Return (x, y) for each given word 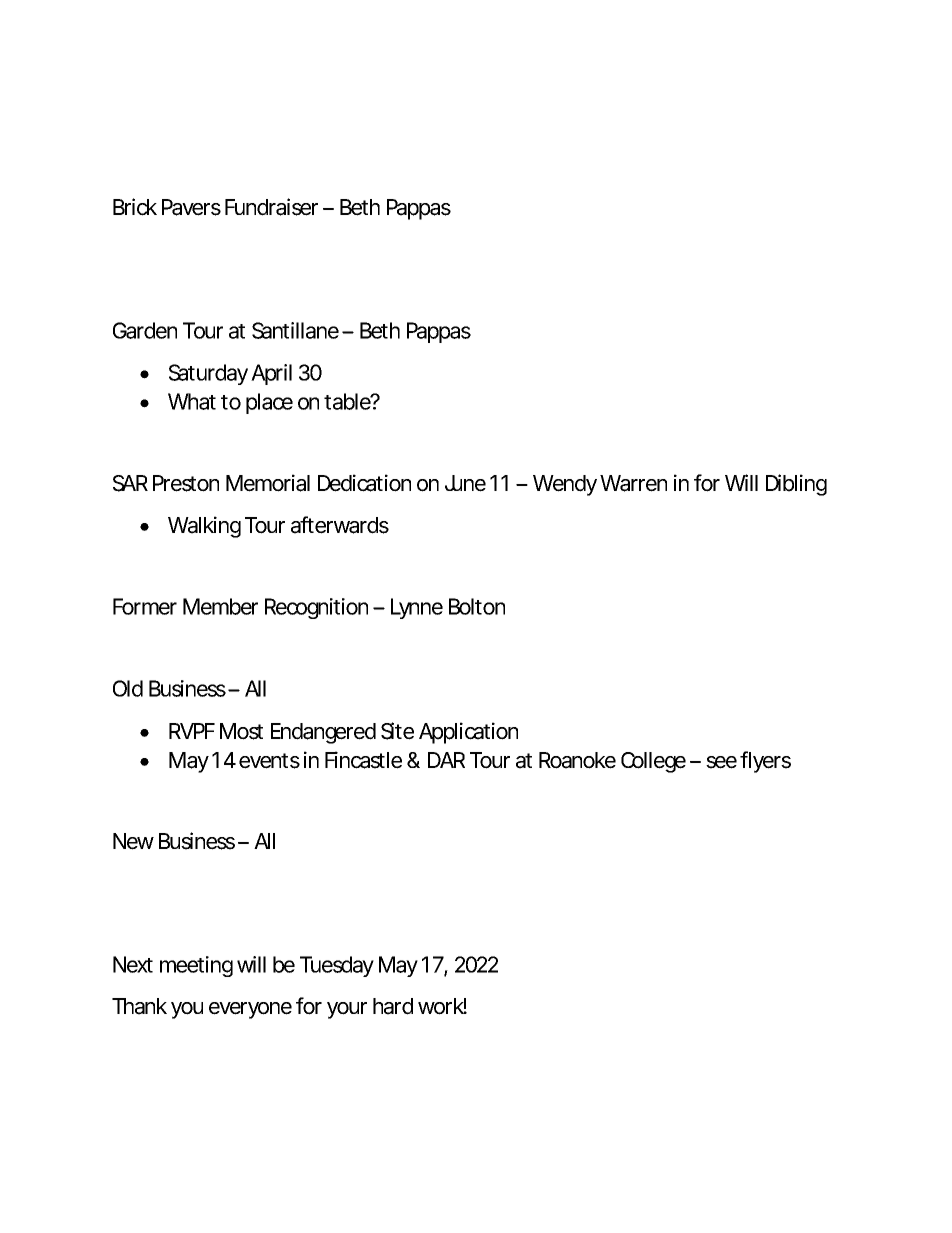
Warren (633, 483)
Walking (204, 527)
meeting (196, 966)
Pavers (191, 207)
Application (468, 733)
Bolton (477, 606)
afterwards (340, 525)
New (133, 841)
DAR (446, 760)
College (653, 762)
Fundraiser (271, 207)
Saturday (208, 374)
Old (128, 688)
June (465, 483)
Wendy (565, 485)
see (721, 762)
